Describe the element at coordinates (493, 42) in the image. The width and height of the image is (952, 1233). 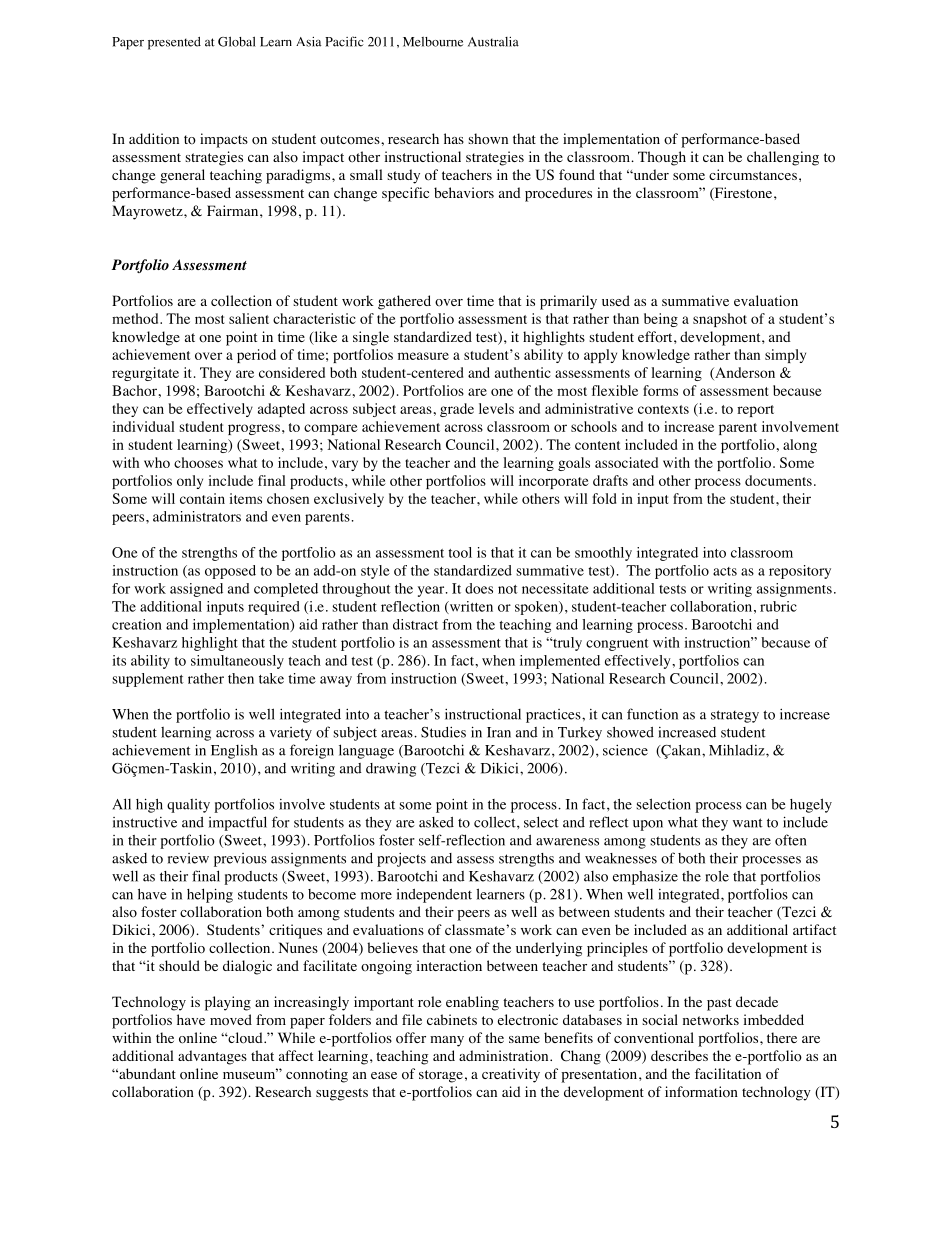
I see `Australia` at that location.
